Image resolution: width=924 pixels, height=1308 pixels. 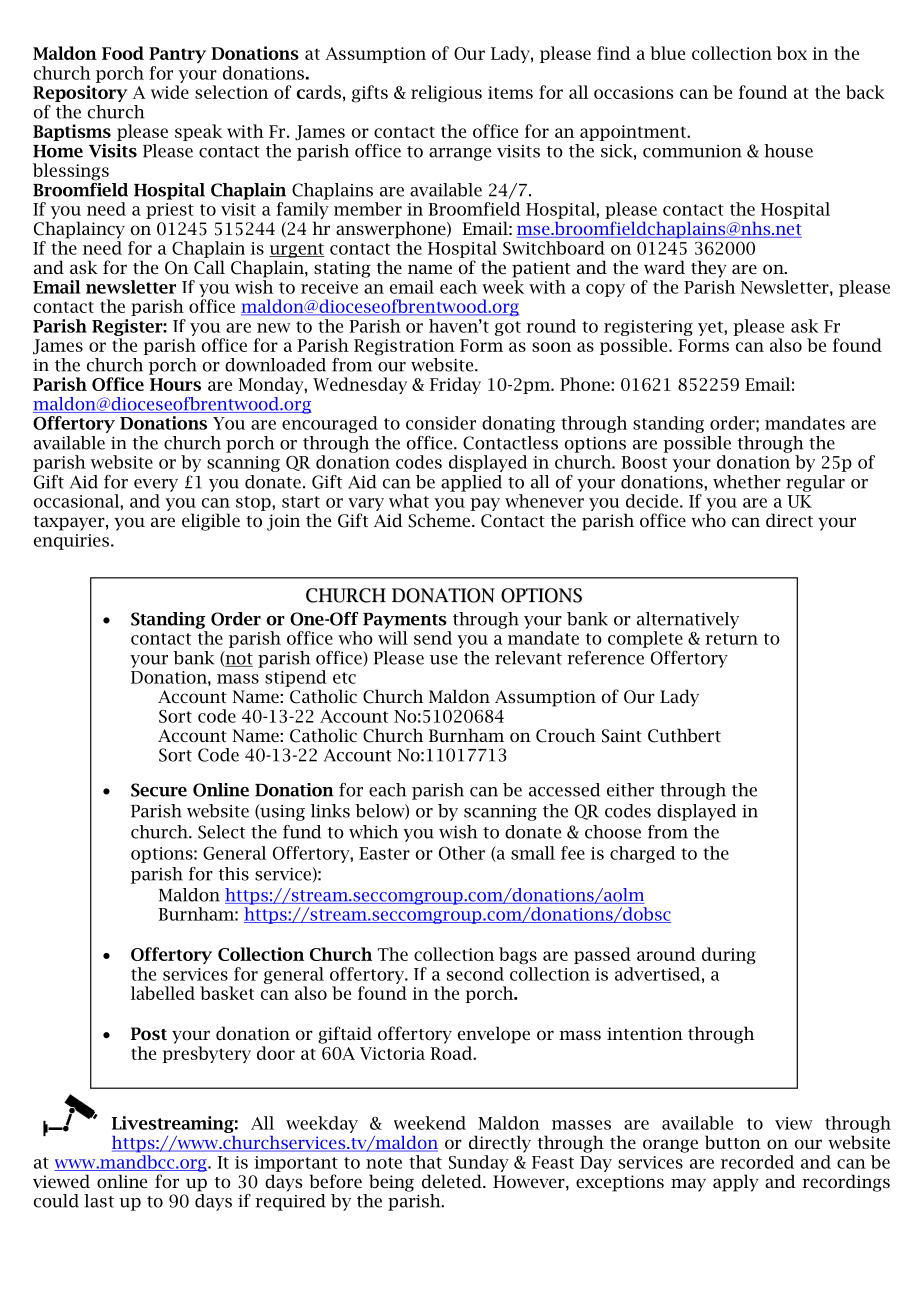 I want to click on return, so click(x=731, y=639).
